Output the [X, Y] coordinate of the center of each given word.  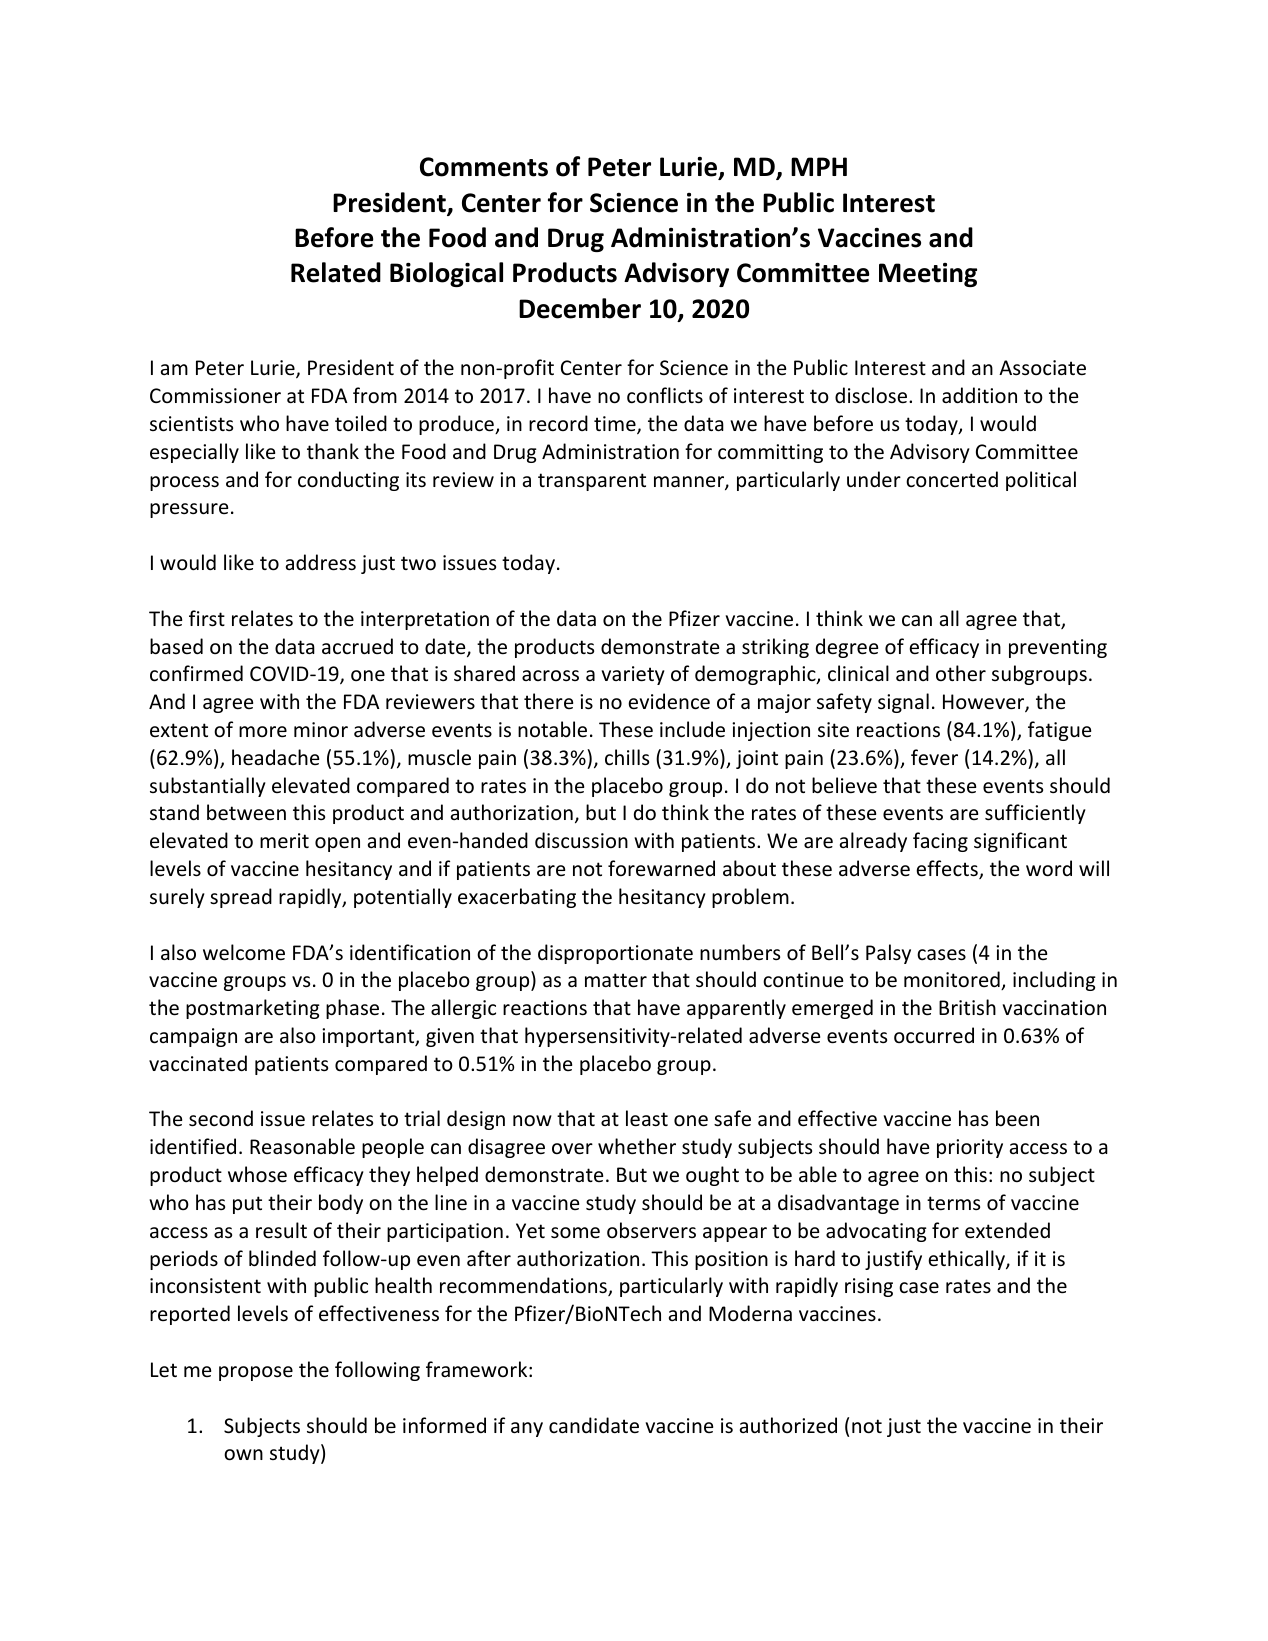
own [243, 1455]
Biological [446, 274]
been [1017, 1118]
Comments [484, 167]
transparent [592, 482]
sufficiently [1035, 814]
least [647, 1118]
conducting [348, 481]
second [221, 1118]
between [246, 812]
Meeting [928, 275]
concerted [952, 479]
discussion [581, 840]
